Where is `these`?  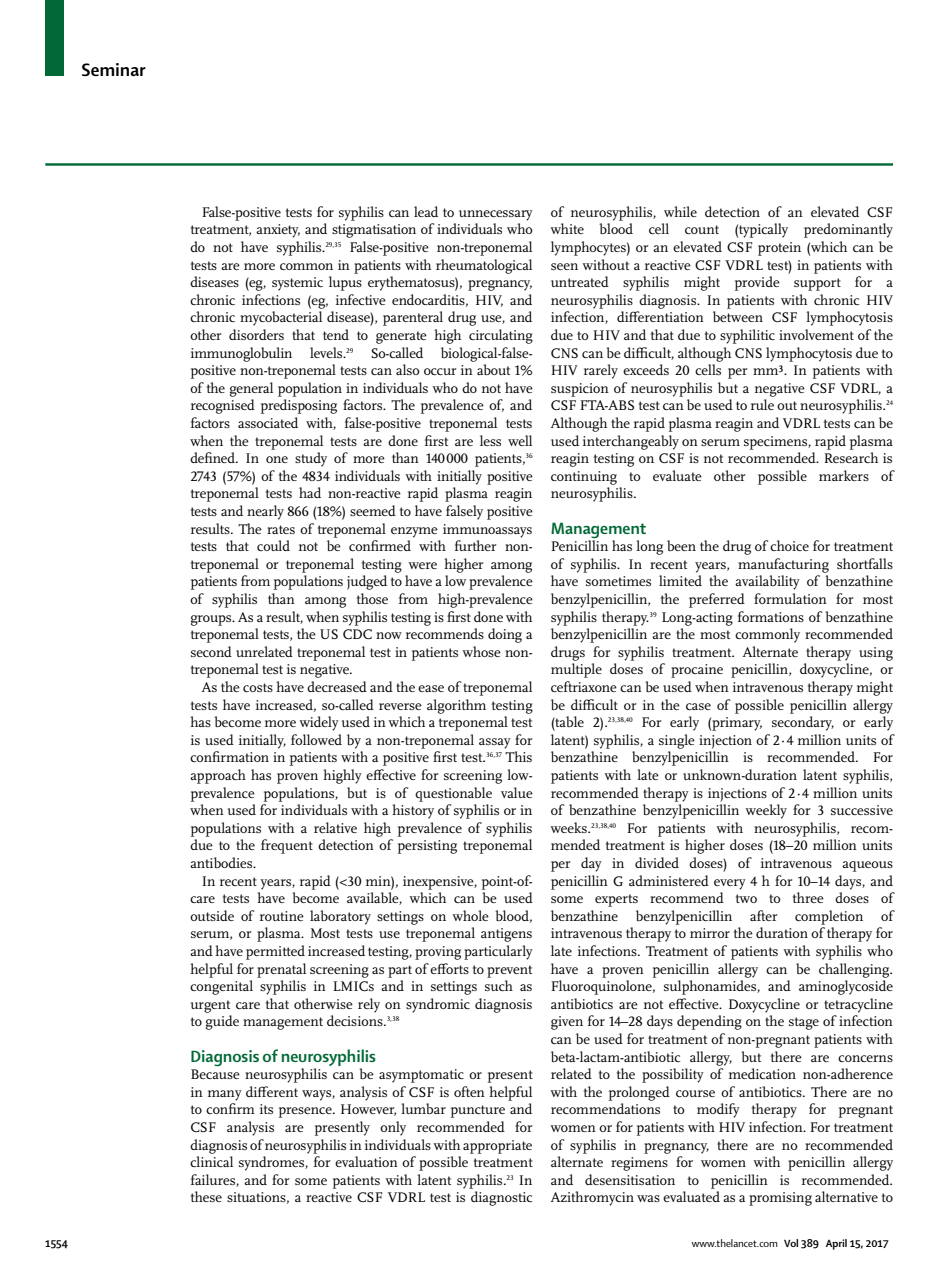
these is located at coordinates (206, 1196).
